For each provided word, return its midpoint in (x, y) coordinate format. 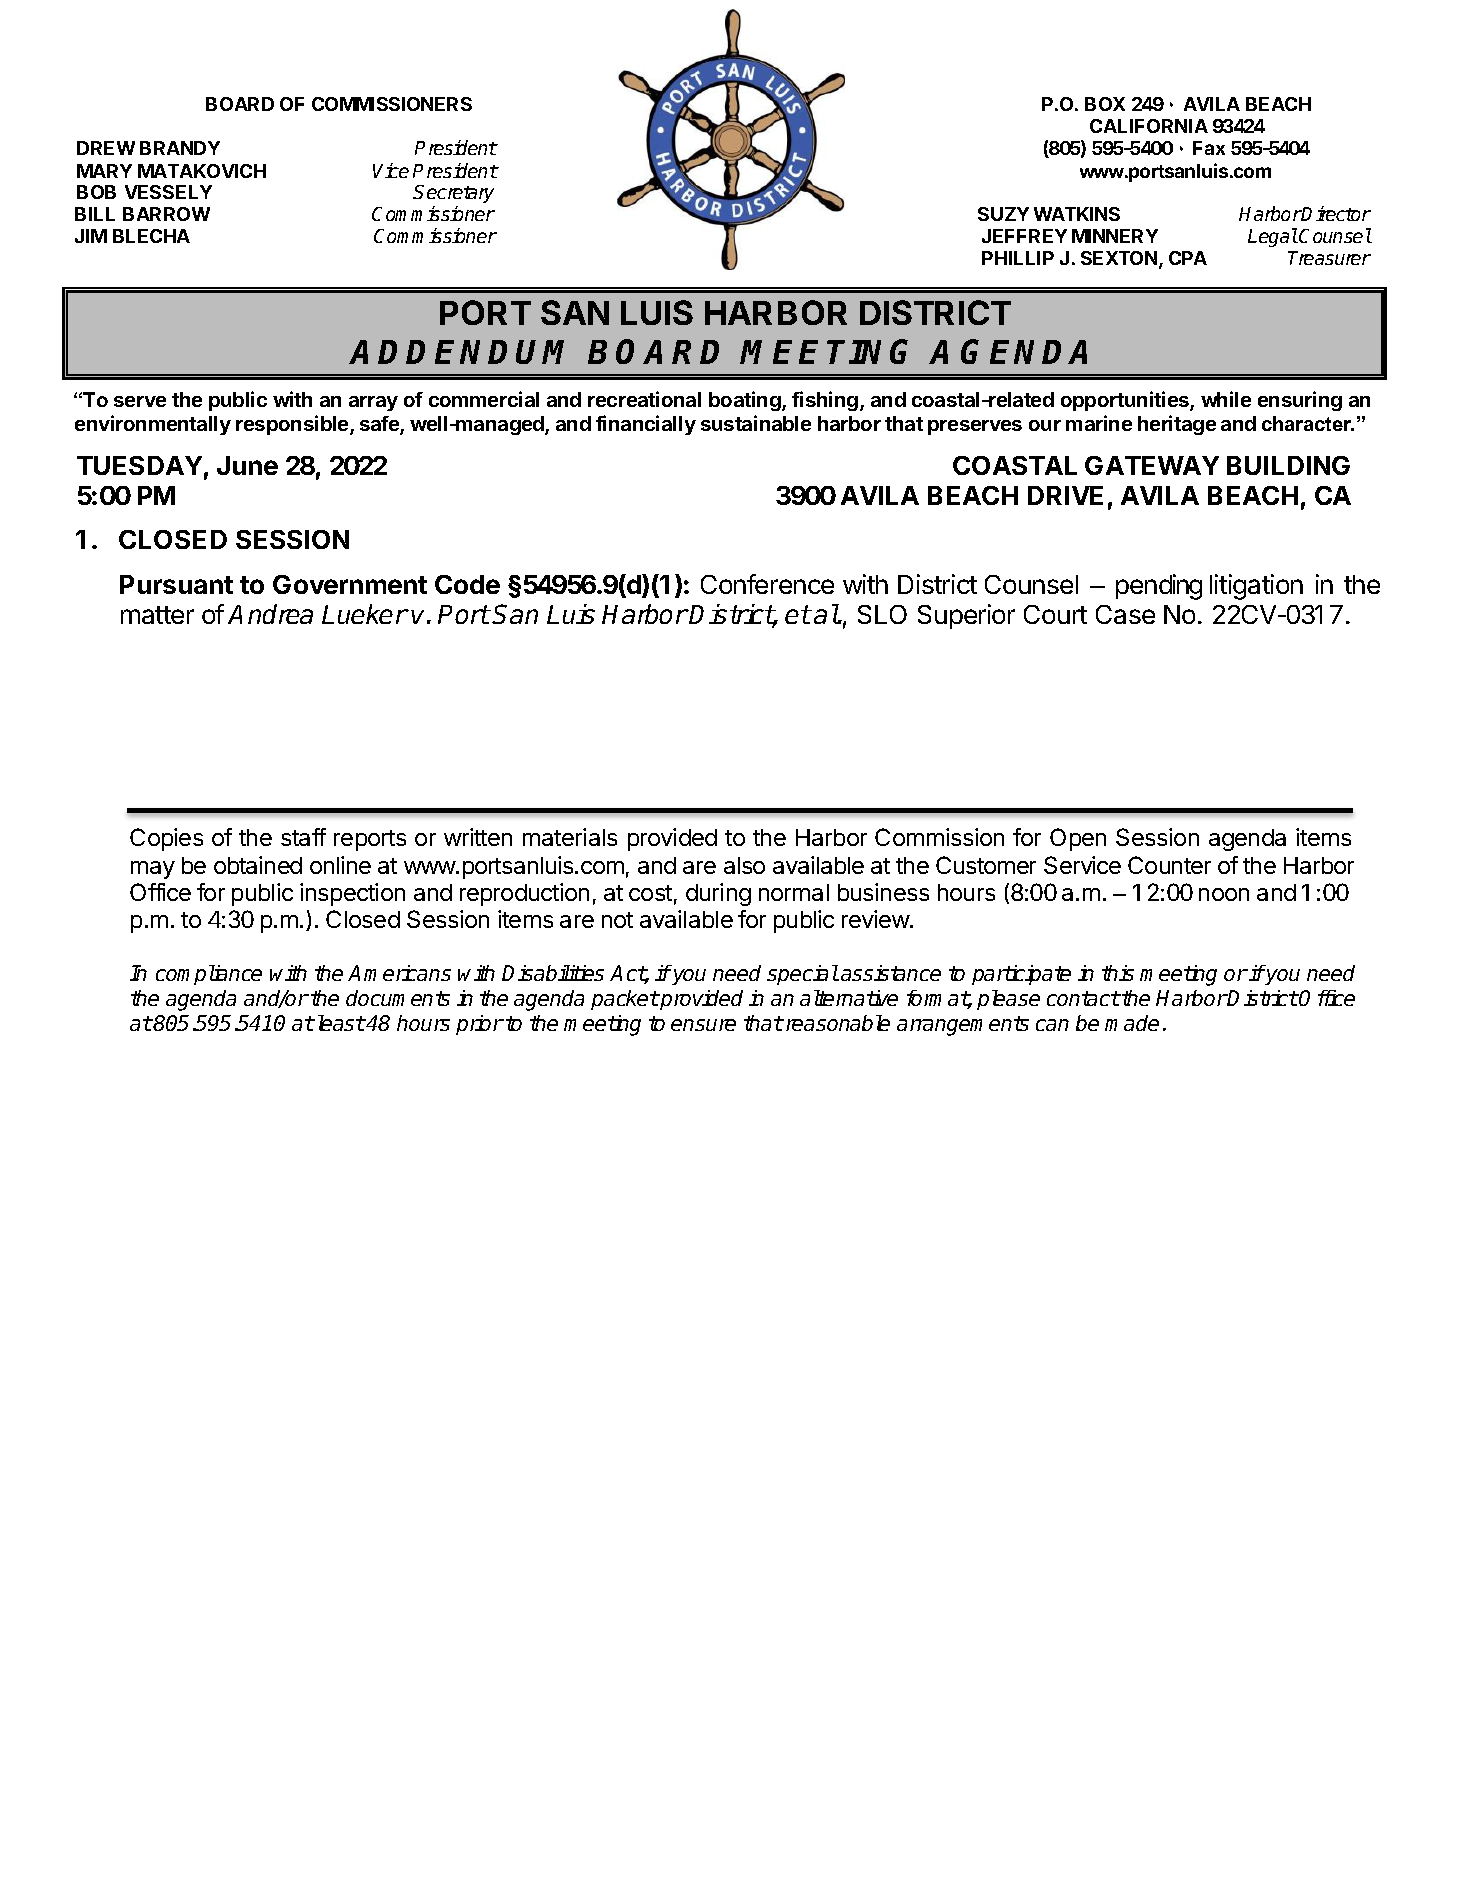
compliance (209, 975)
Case (1125, 614)
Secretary (453, 194)
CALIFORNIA (1149, 126)
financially (646, 425)
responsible (293, 425)
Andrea (270, 614)
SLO (882, 614)
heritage (1177, 425)
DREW (106, 148)
